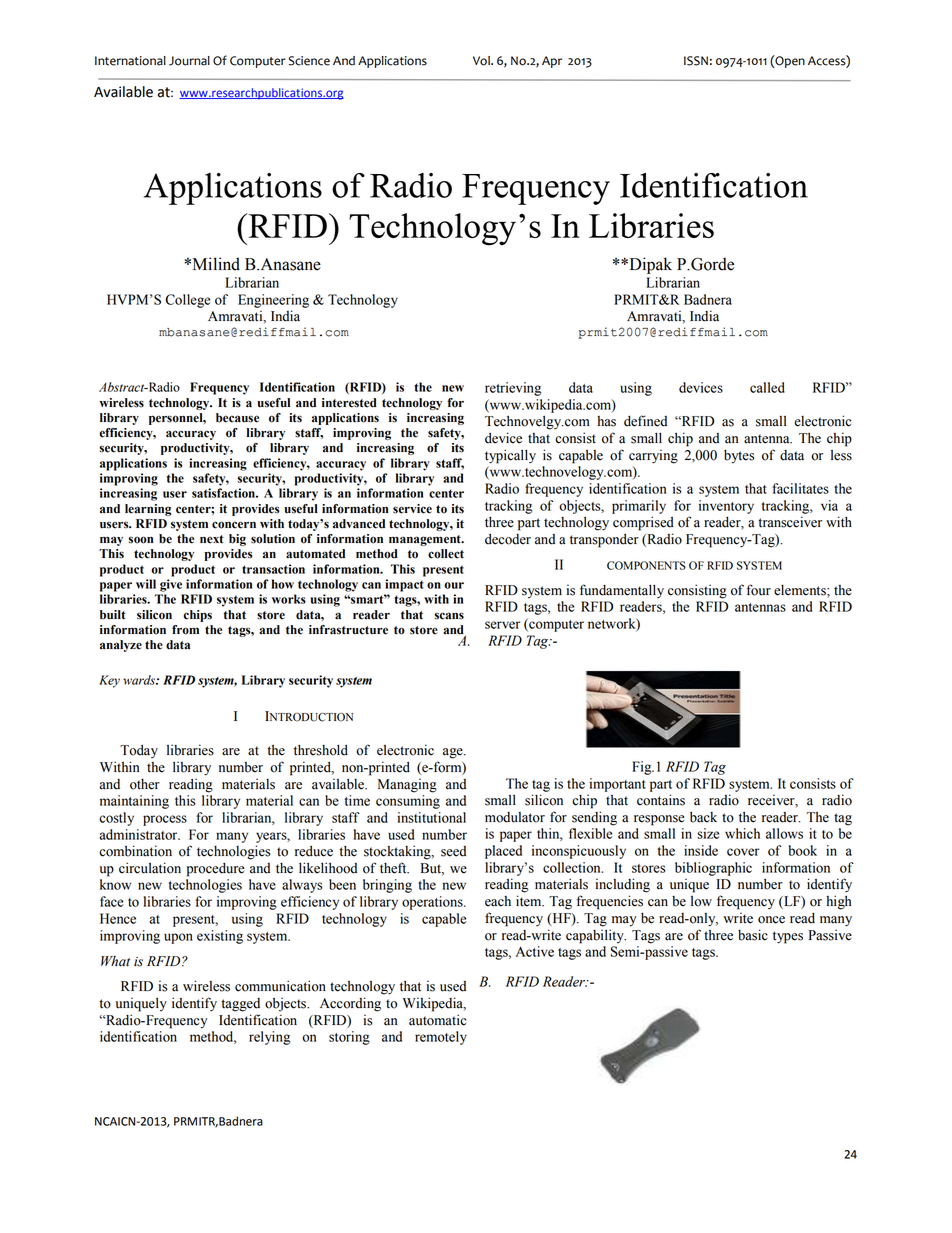 This screenshot has width=952, height=1233. Describe the element at coordinates (508, 539) in the screenshot. I see `decoder` at that location.
